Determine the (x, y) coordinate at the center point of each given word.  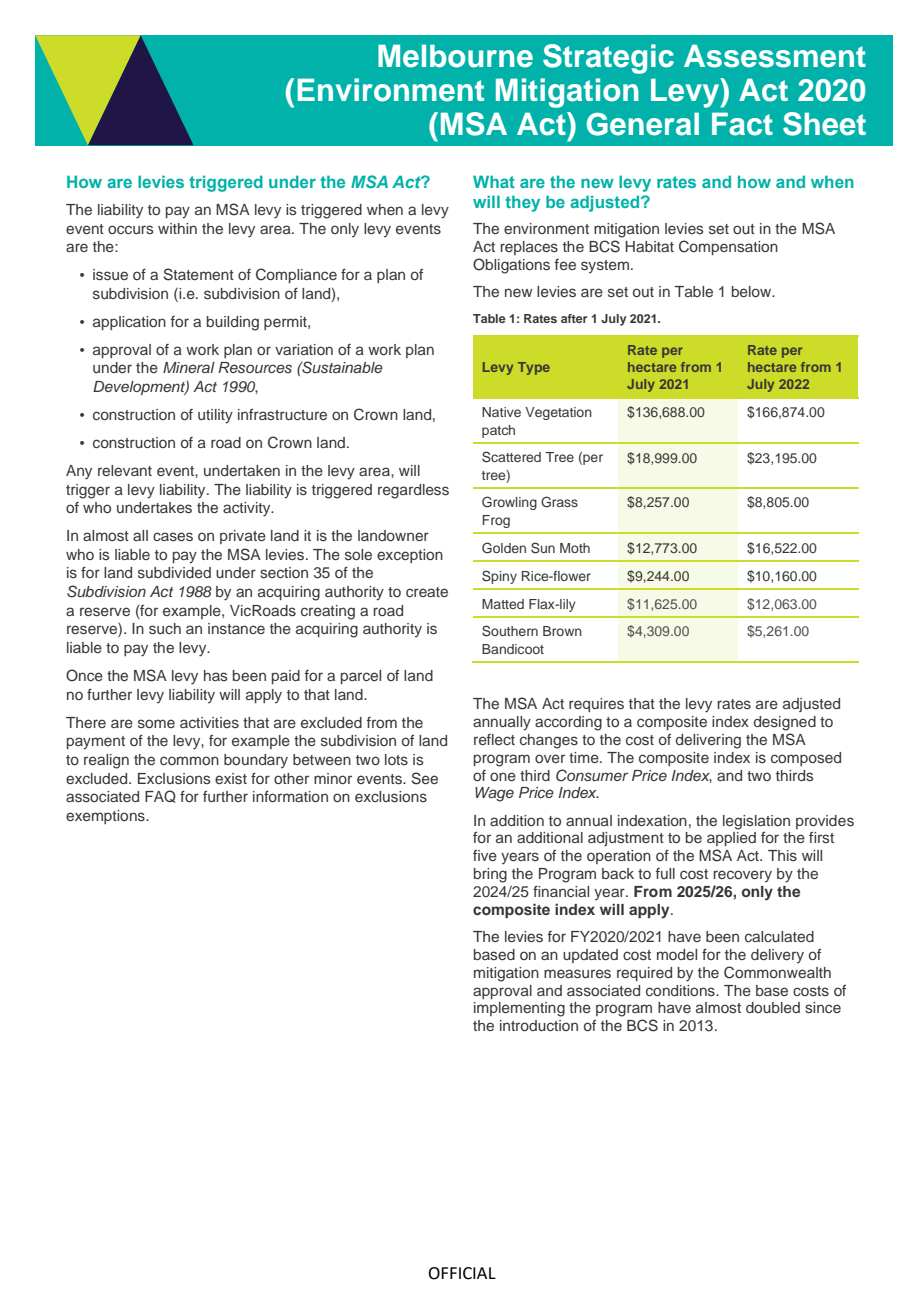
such (165, 629)
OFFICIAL (462, 1273)
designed (785, 723)
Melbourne (455, 56)
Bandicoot (513, 649)
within (177, 228)
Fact (742, 124)
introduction (539, 1025)
